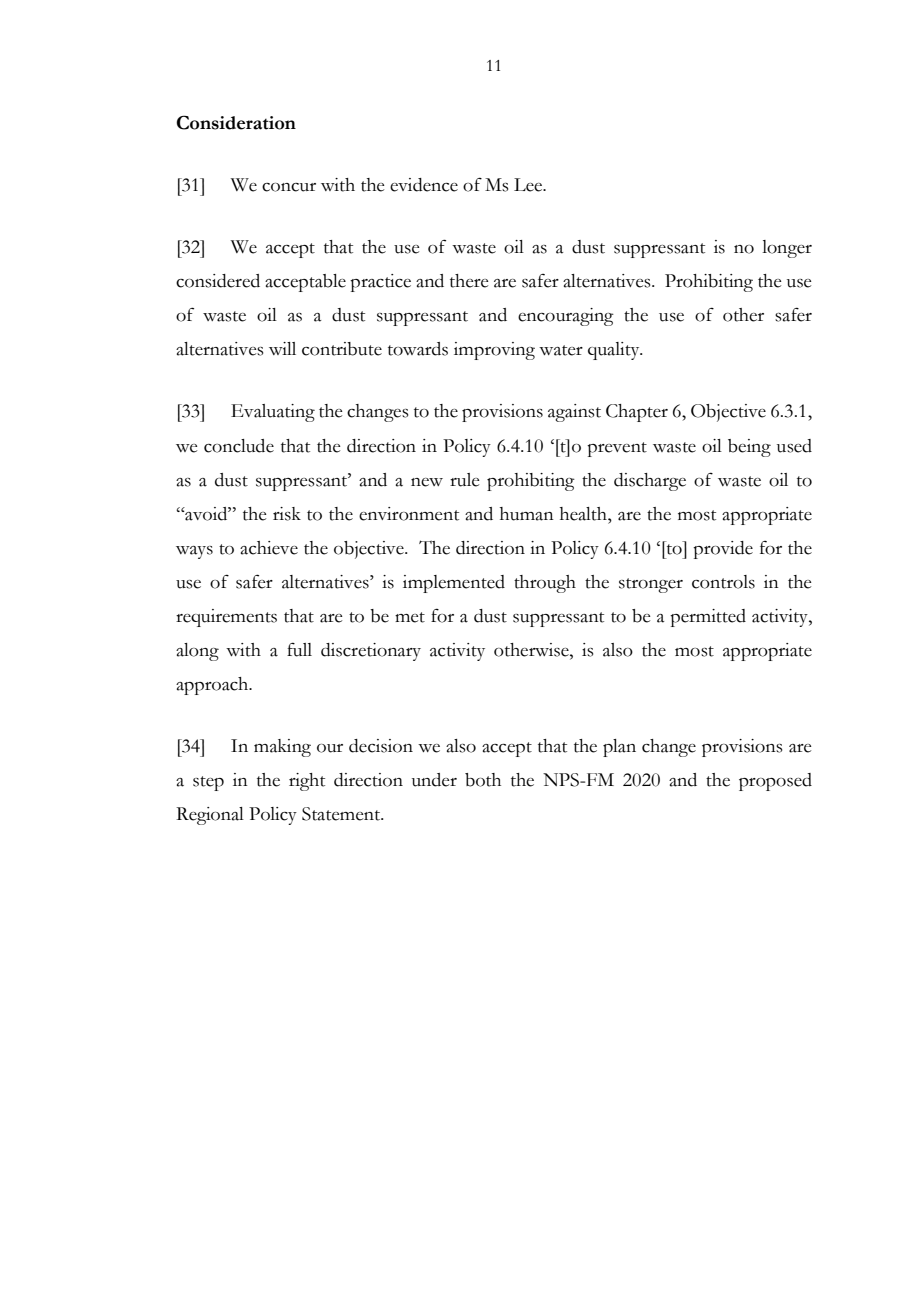 This screenshot has height=1307, width=924. What do you see at coordinates (236, 122) in the screenshot?
I see `Consideration` at bounding box center [236, 122].
